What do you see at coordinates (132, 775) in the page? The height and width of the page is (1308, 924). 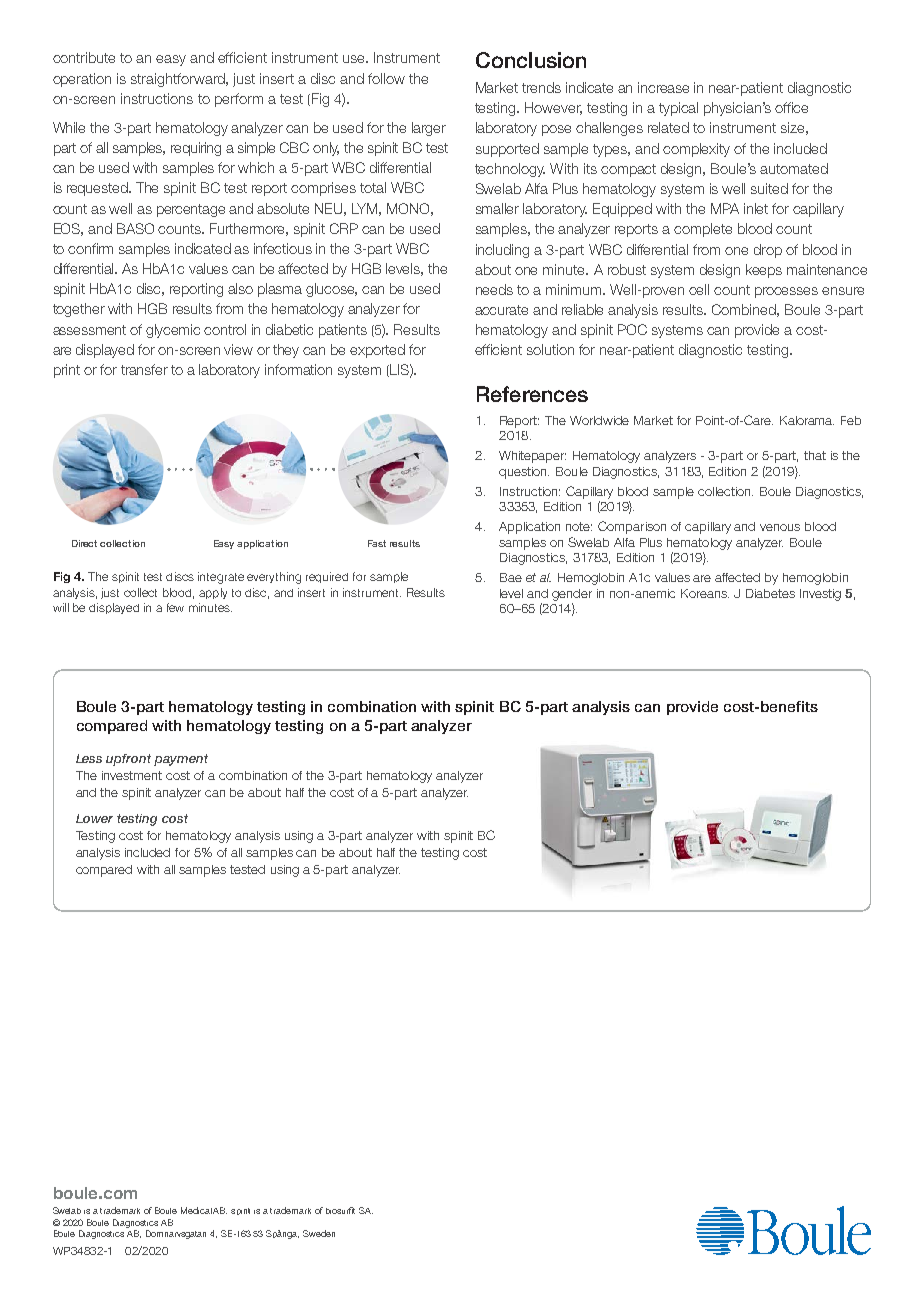 I see `investment` at bounding box center [132, 775].
